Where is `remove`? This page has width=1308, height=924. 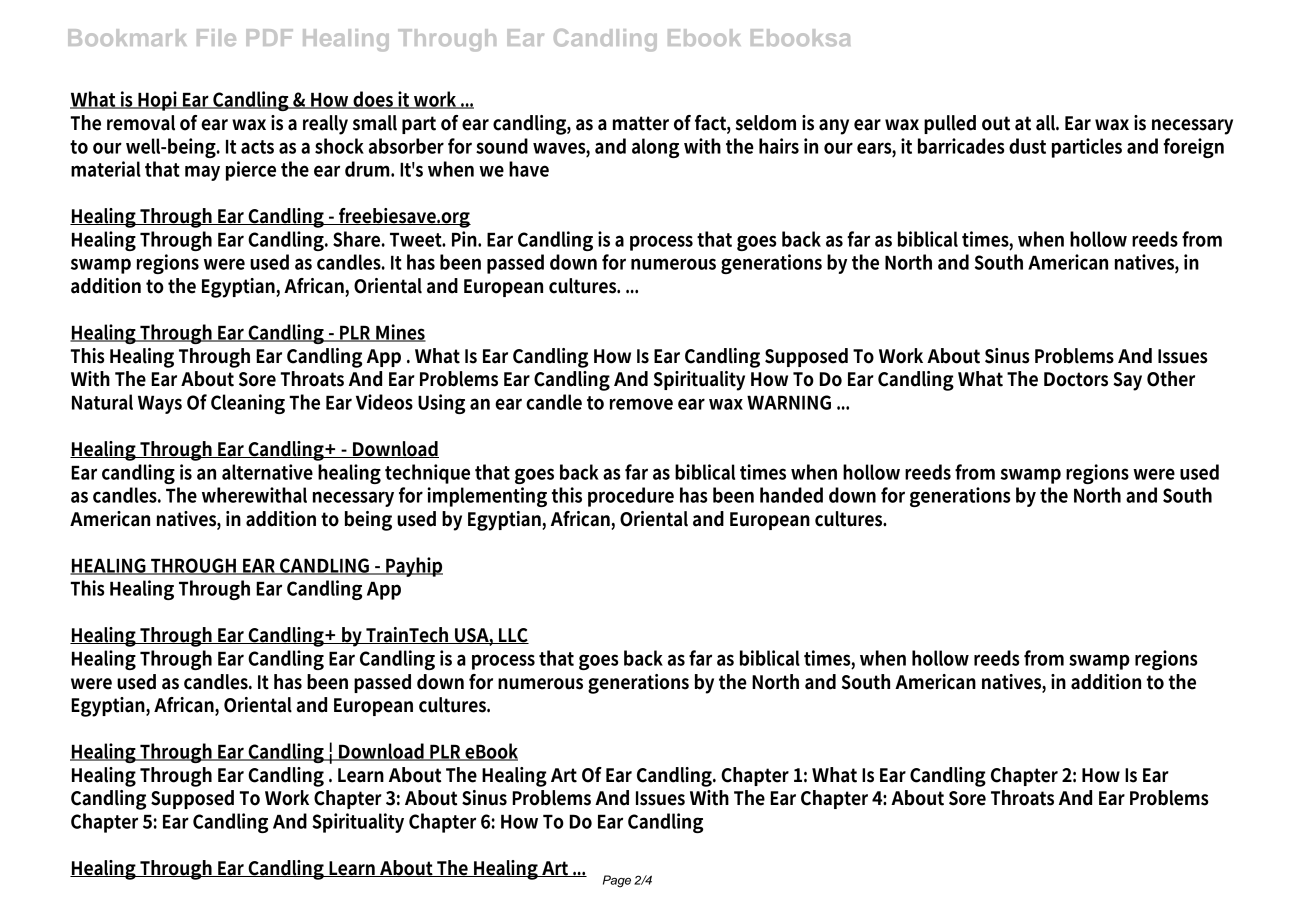 remove is located at coordinates (641, 404).
